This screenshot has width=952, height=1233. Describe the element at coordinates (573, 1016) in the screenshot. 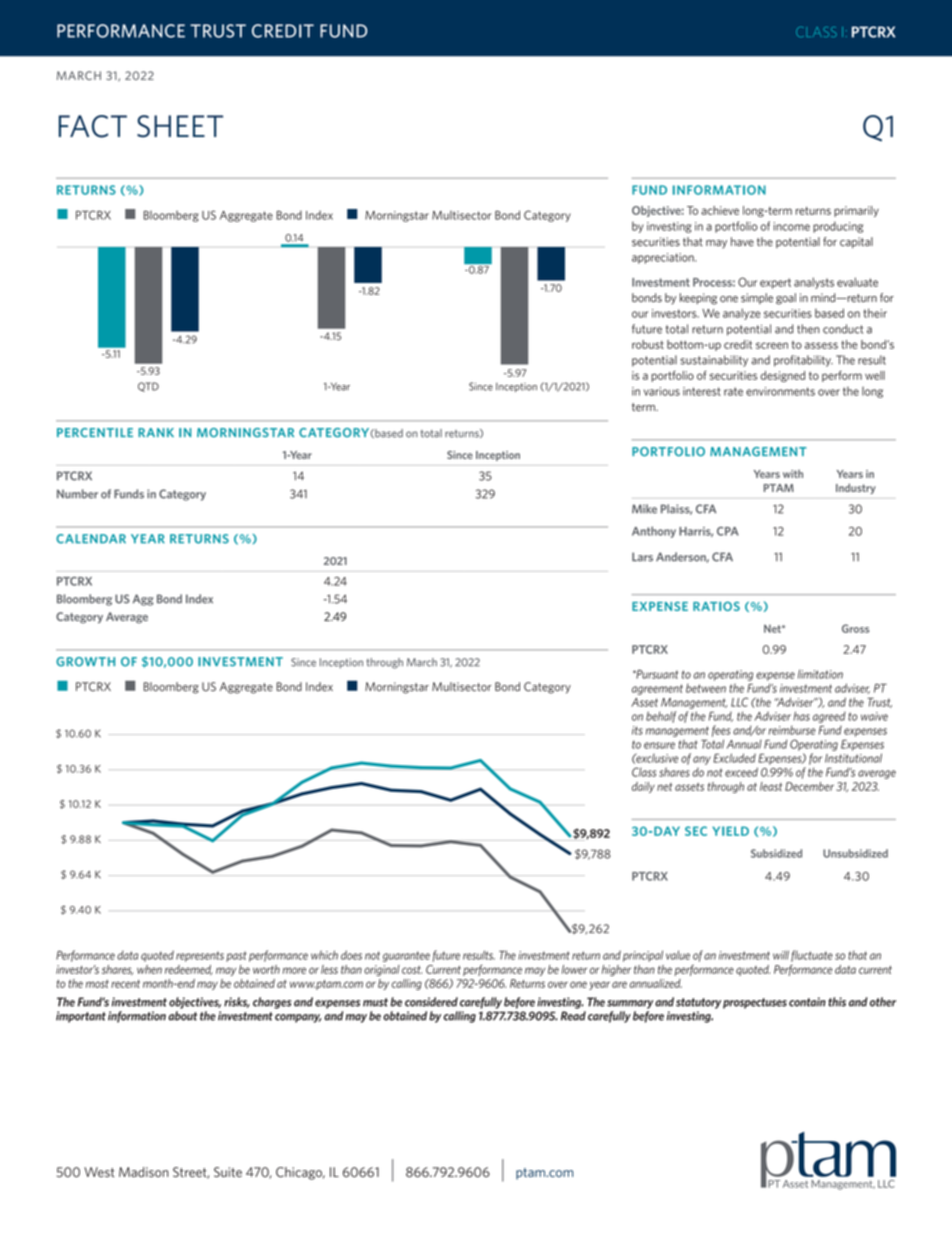

I see `Read` at that location.
